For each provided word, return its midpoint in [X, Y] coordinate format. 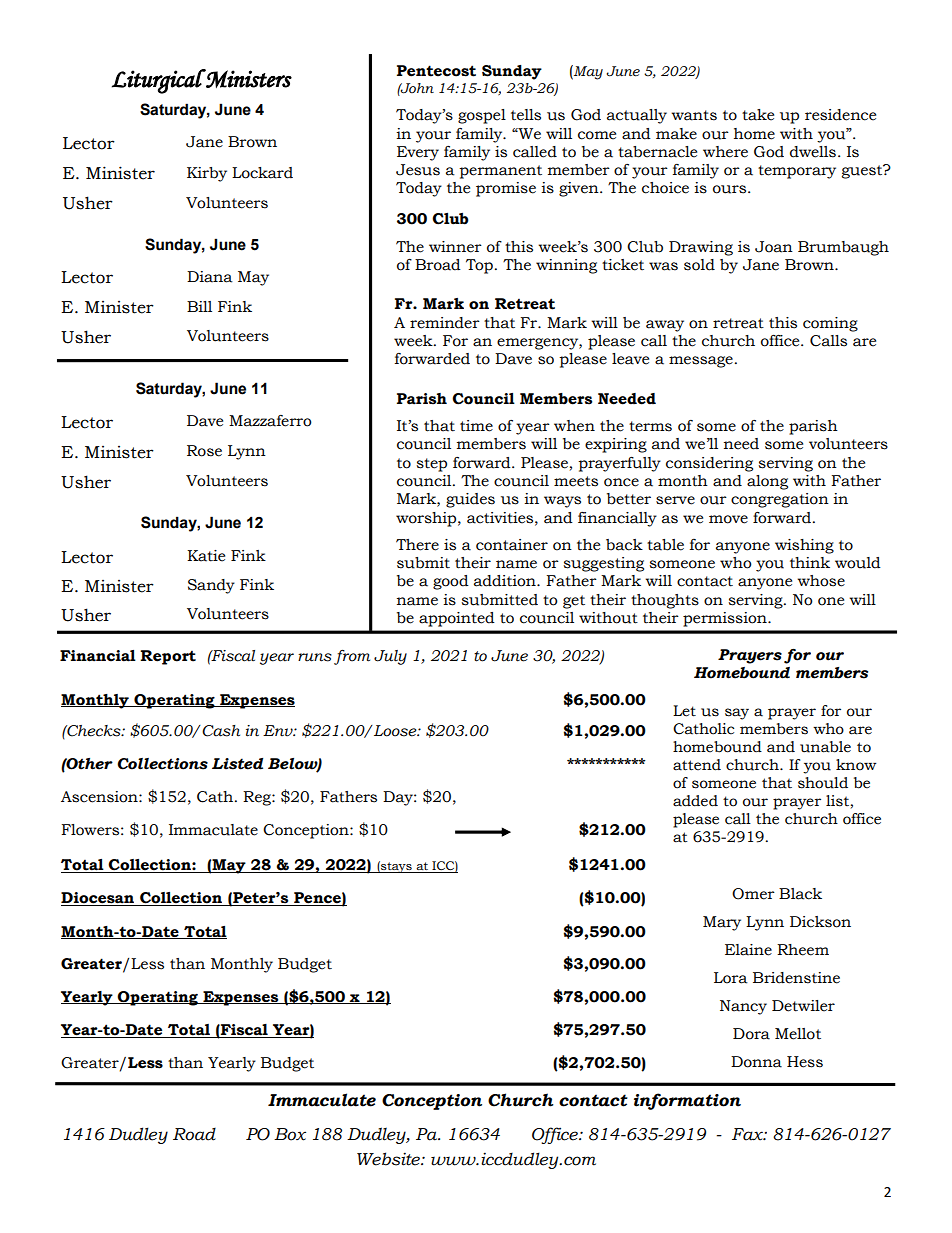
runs [315, 657]
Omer [753, 894]
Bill [199, 306]
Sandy [211, 586]
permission [726, 619]
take [758, 115]
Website [389, 1159]
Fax [748, 1134]
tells [526, 115]
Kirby [207, 174]
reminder [445, 323]
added [695, 801]
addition [506, 581]
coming [830, 324]
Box [290, 1134]
